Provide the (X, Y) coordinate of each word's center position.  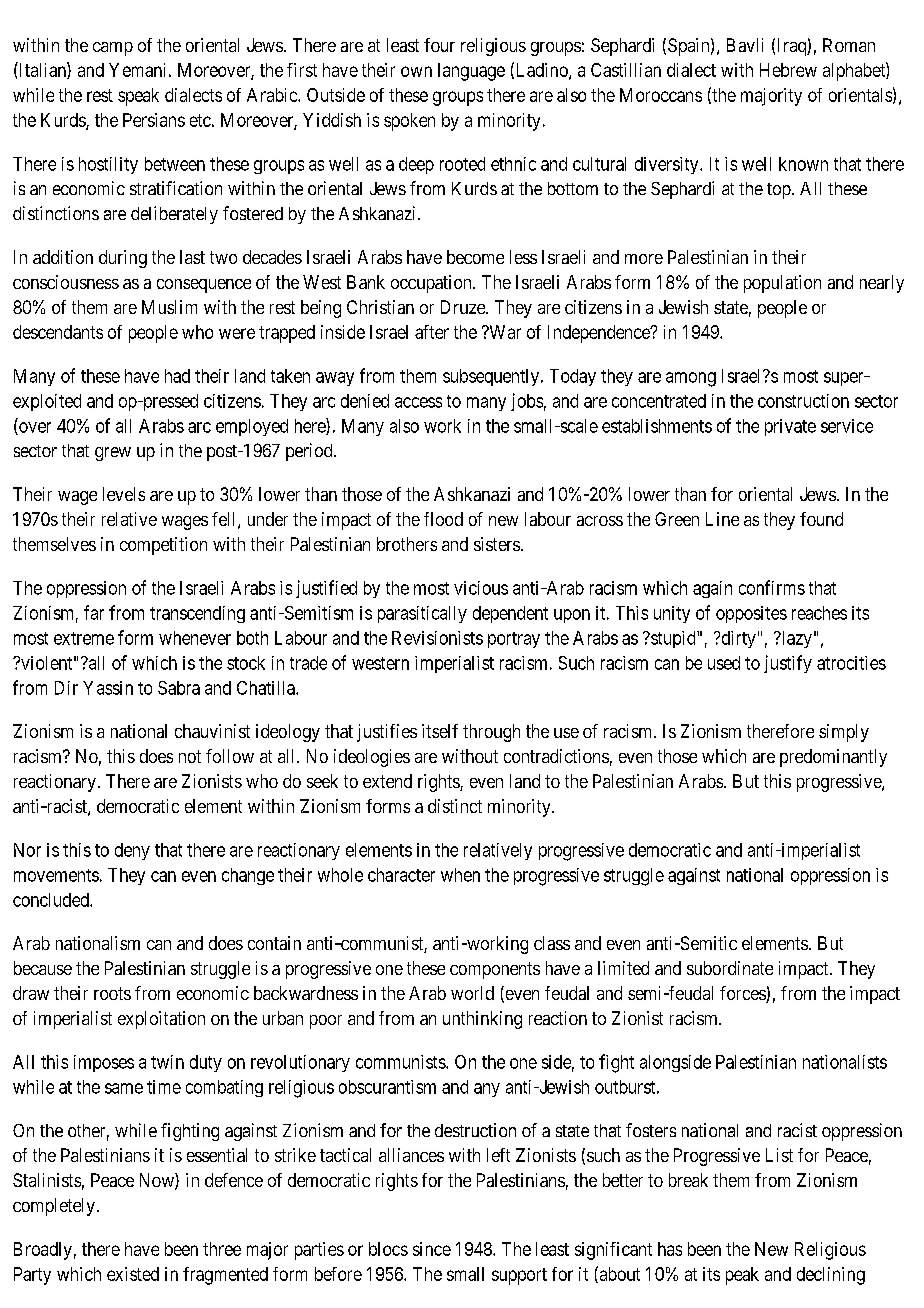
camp (113, 49)
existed (133, 1274)
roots (112, 993)
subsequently (492, 377)
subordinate (730, 968)
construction (803, 401)
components (495, 970)
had (177, 376)
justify (788, 664)
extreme (84, 638)
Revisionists (437, 638)
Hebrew (788, 70)
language (471, 72)
